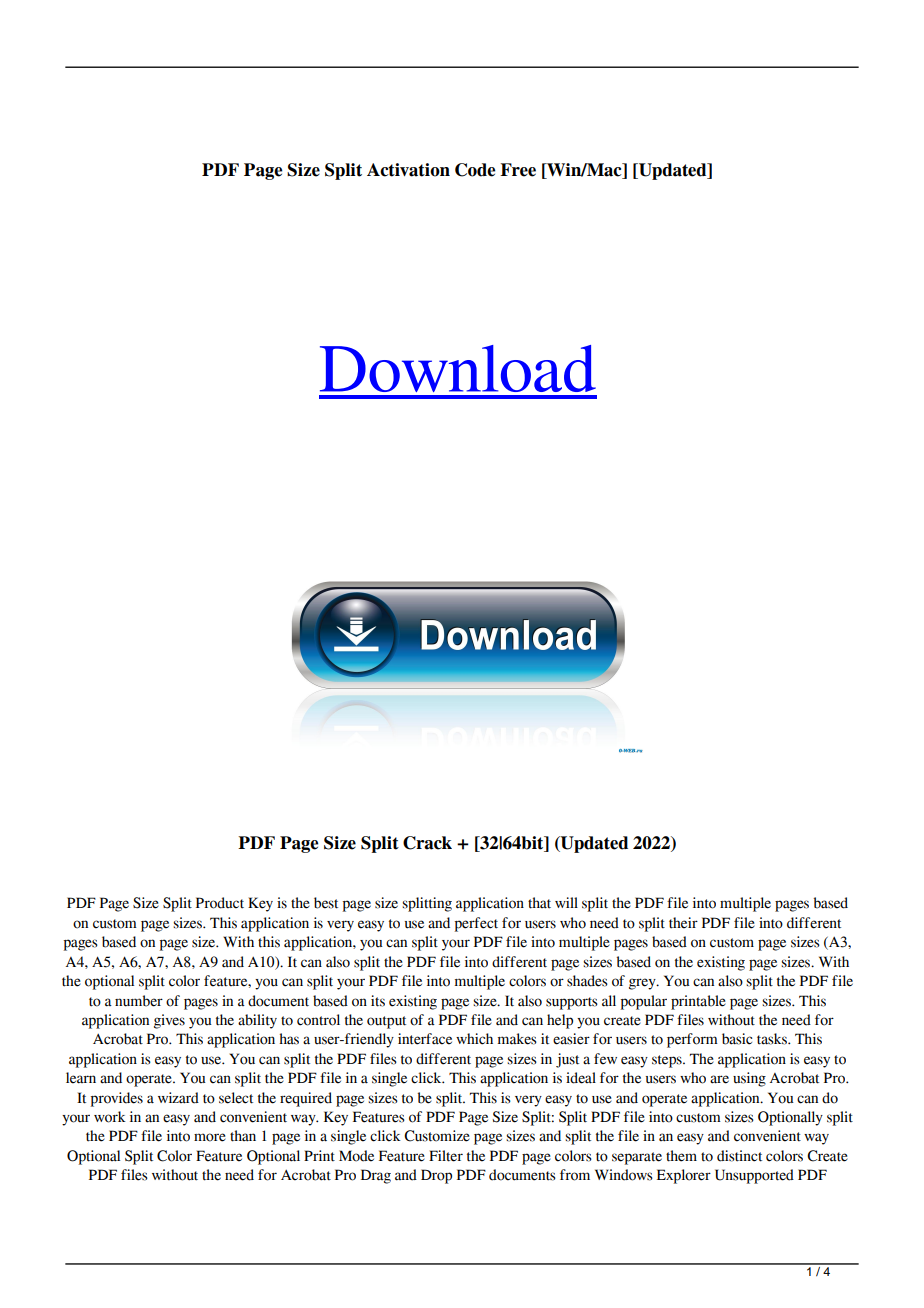  I want to click on Free, so click(518, 170).
